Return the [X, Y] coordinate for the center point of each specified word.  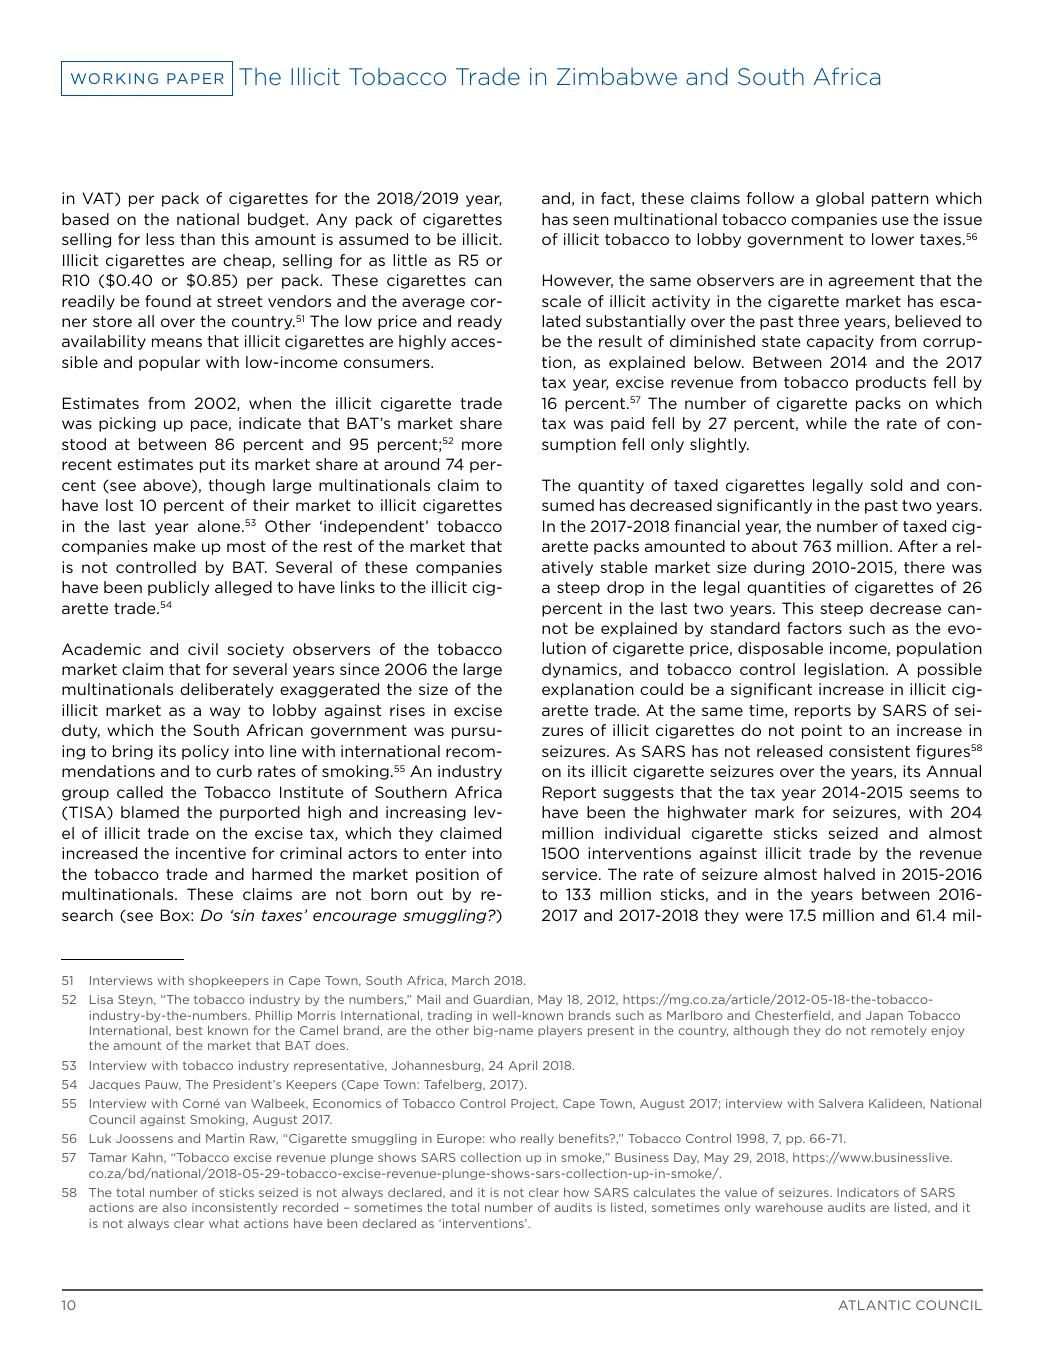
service [571, 874]
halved [849, 874]
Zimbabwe [617, 76]
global [840, 199]
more [482, 445]
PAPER [195, 78]
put [212, 466]
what [224, 1223]
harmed [282, 874]
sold [886, 485]
